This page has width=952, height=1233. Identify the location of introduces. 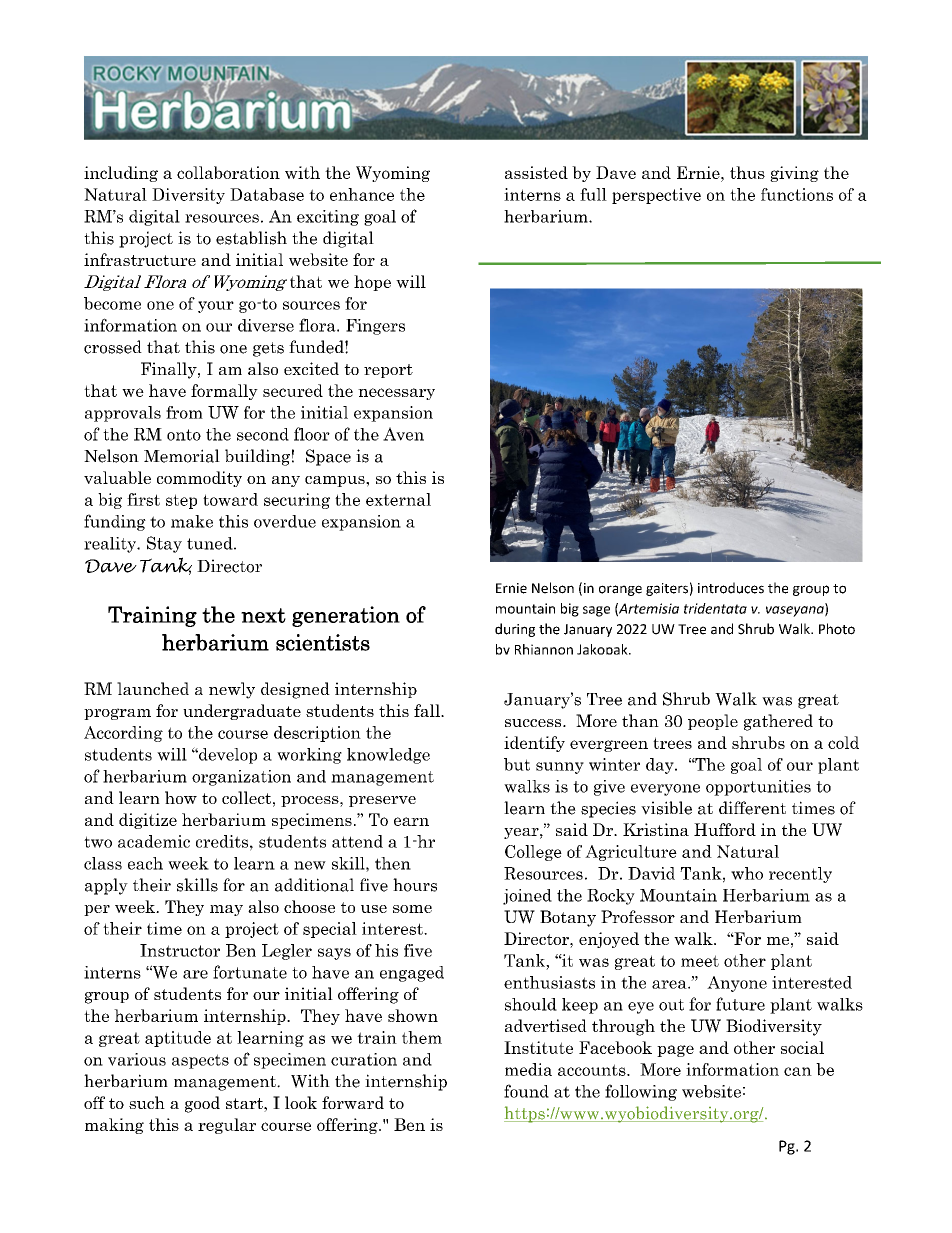
(731, 588).
